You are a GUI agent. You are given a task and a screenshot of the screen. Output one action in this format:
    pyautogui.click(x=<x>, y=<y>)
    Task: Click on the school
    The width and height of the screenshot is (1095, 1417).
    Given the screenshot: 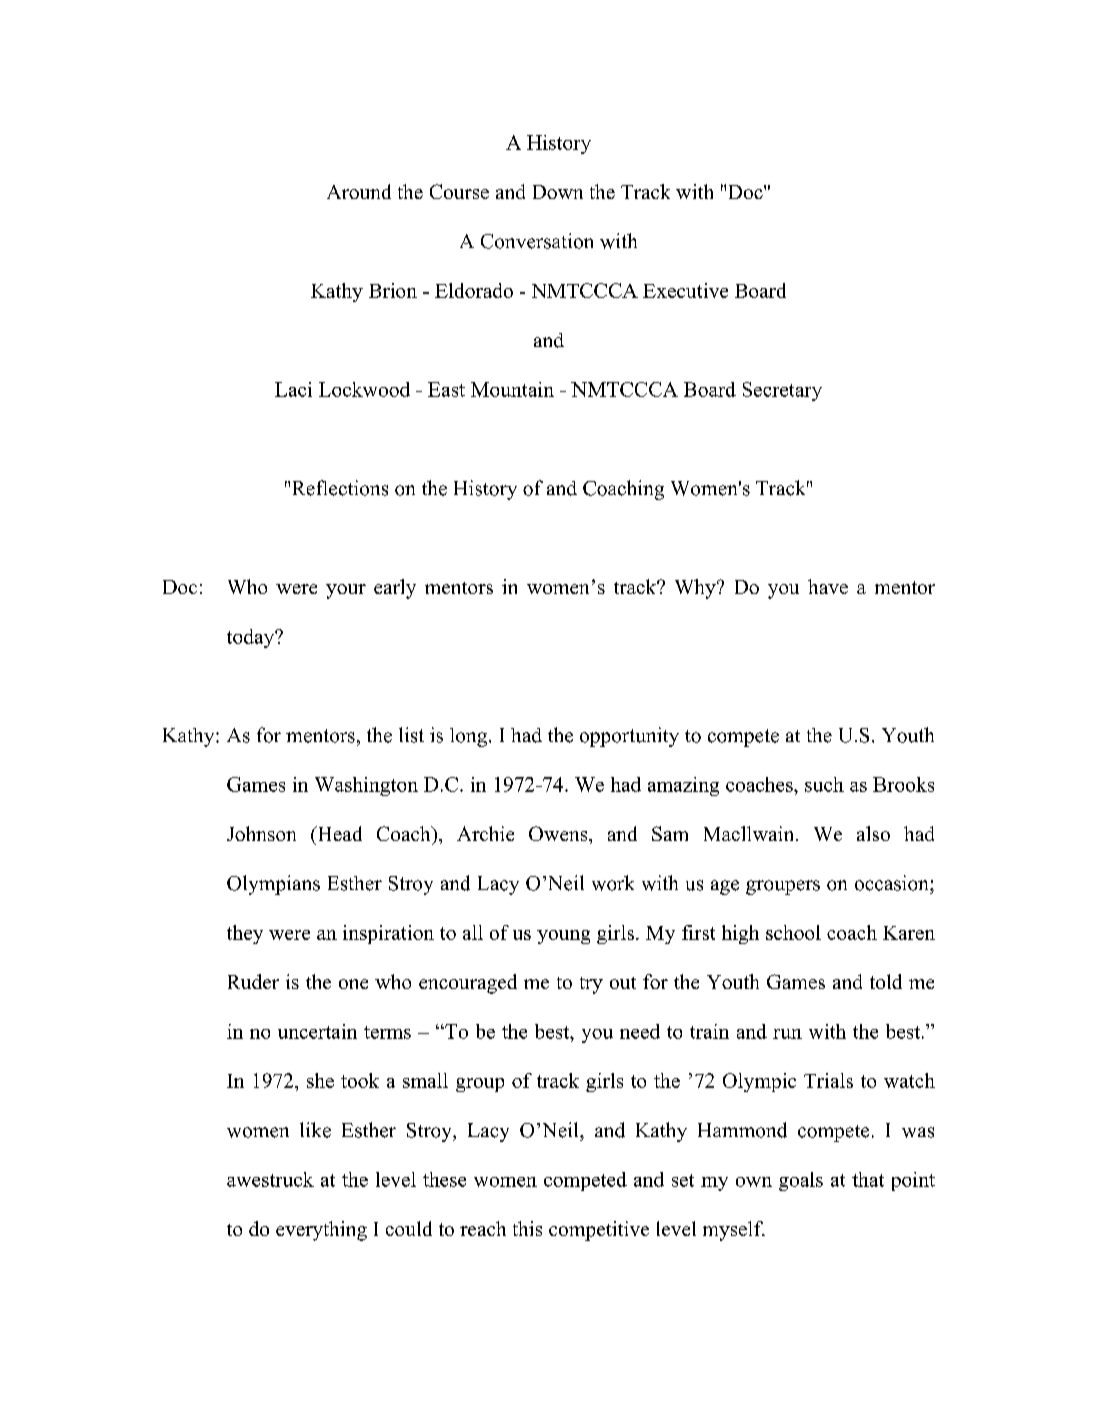 What is the action you would take?
    pyautogui.click(x=793, y=932)
